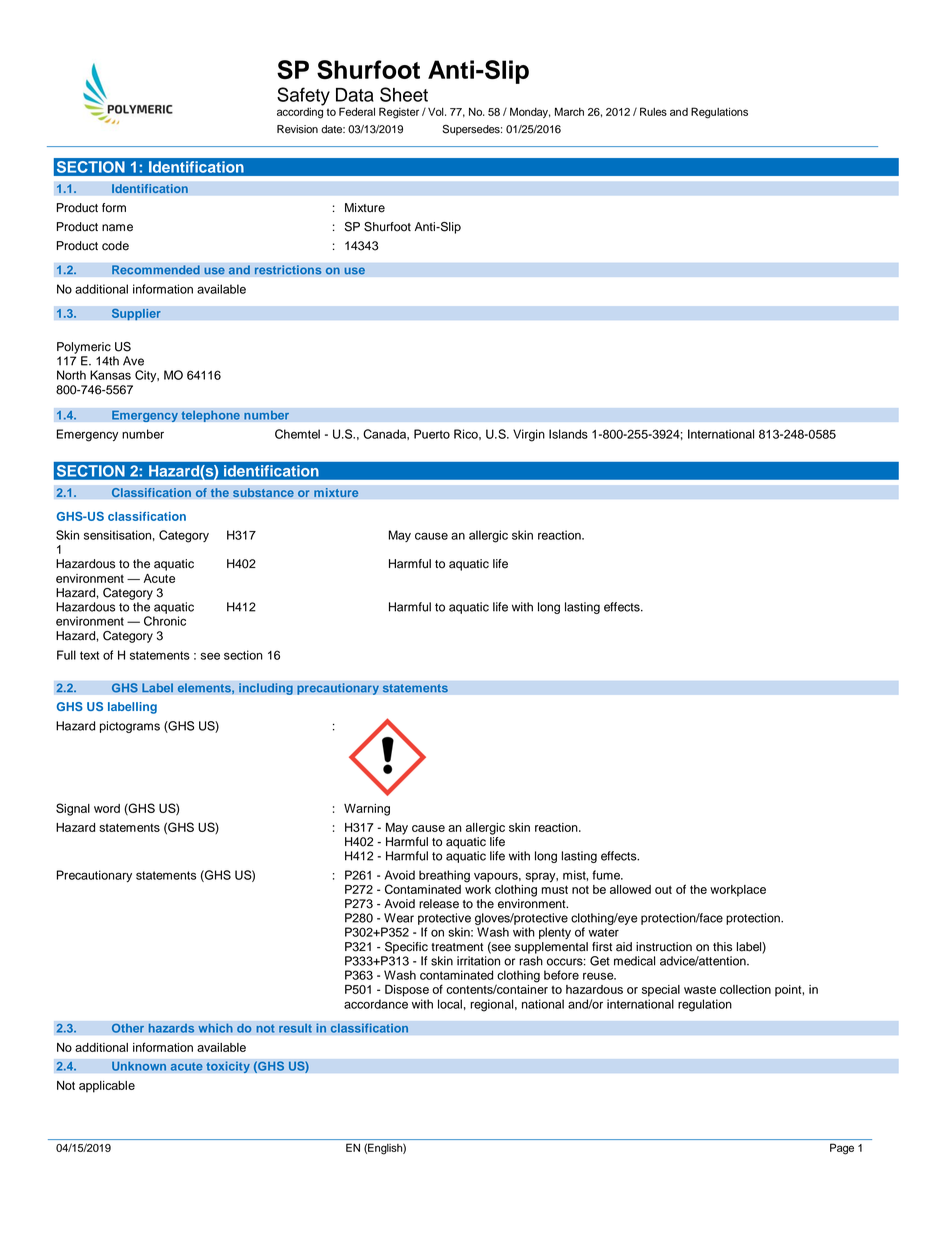 This image has width=952, height=1233. I want to click on Page, so click(842, 1149).
